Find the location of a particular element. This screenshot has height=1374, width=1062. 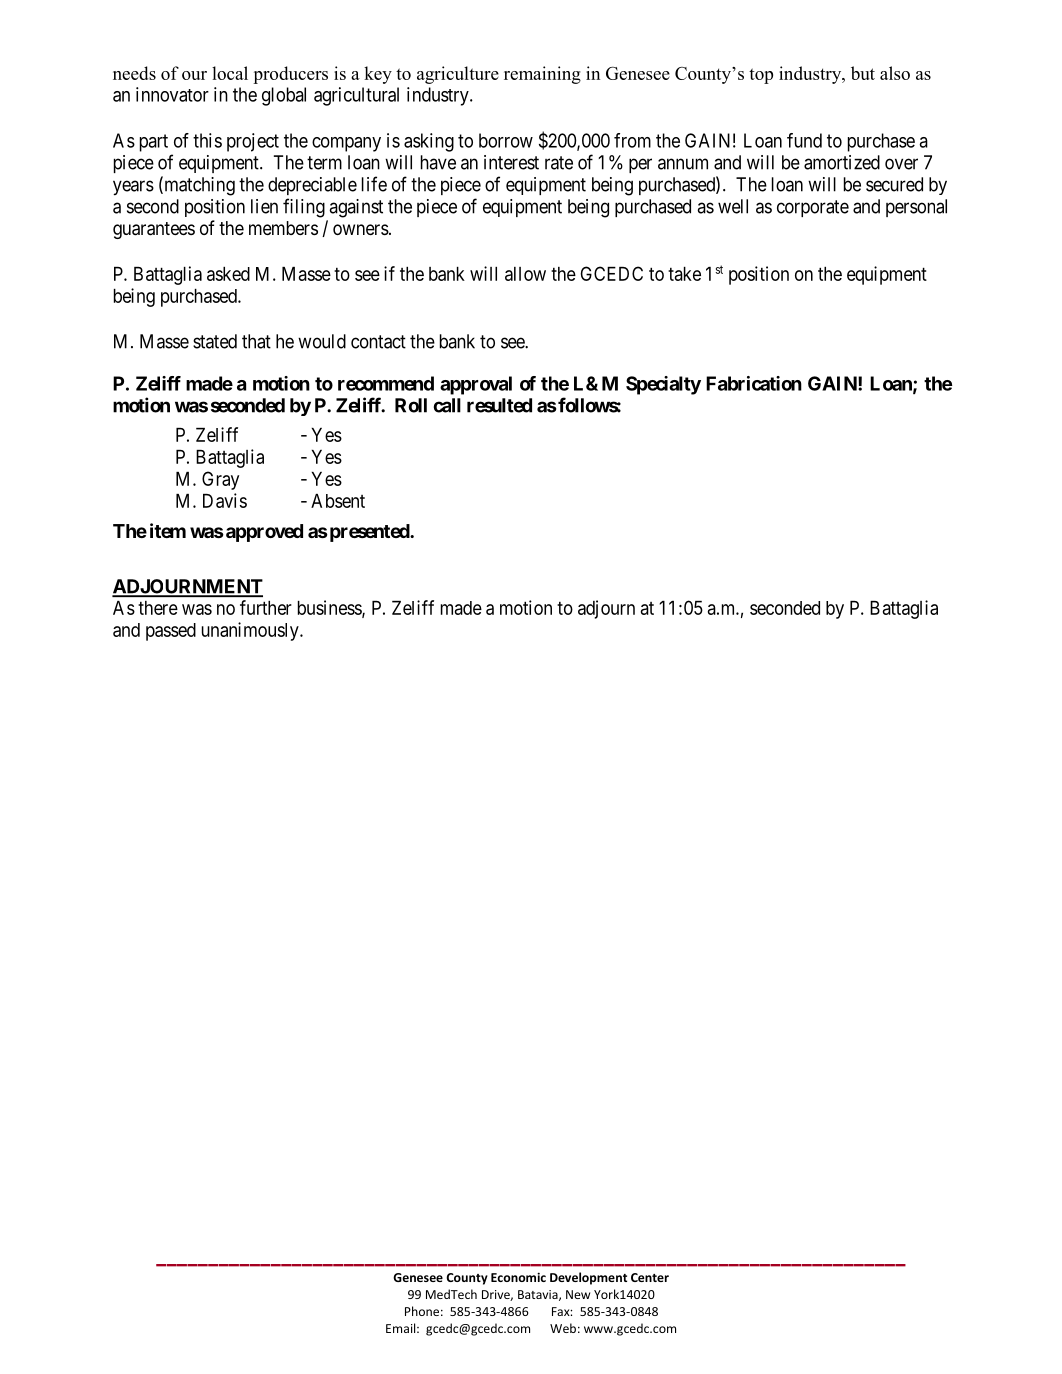

business is located at coordinates (330, 608).
